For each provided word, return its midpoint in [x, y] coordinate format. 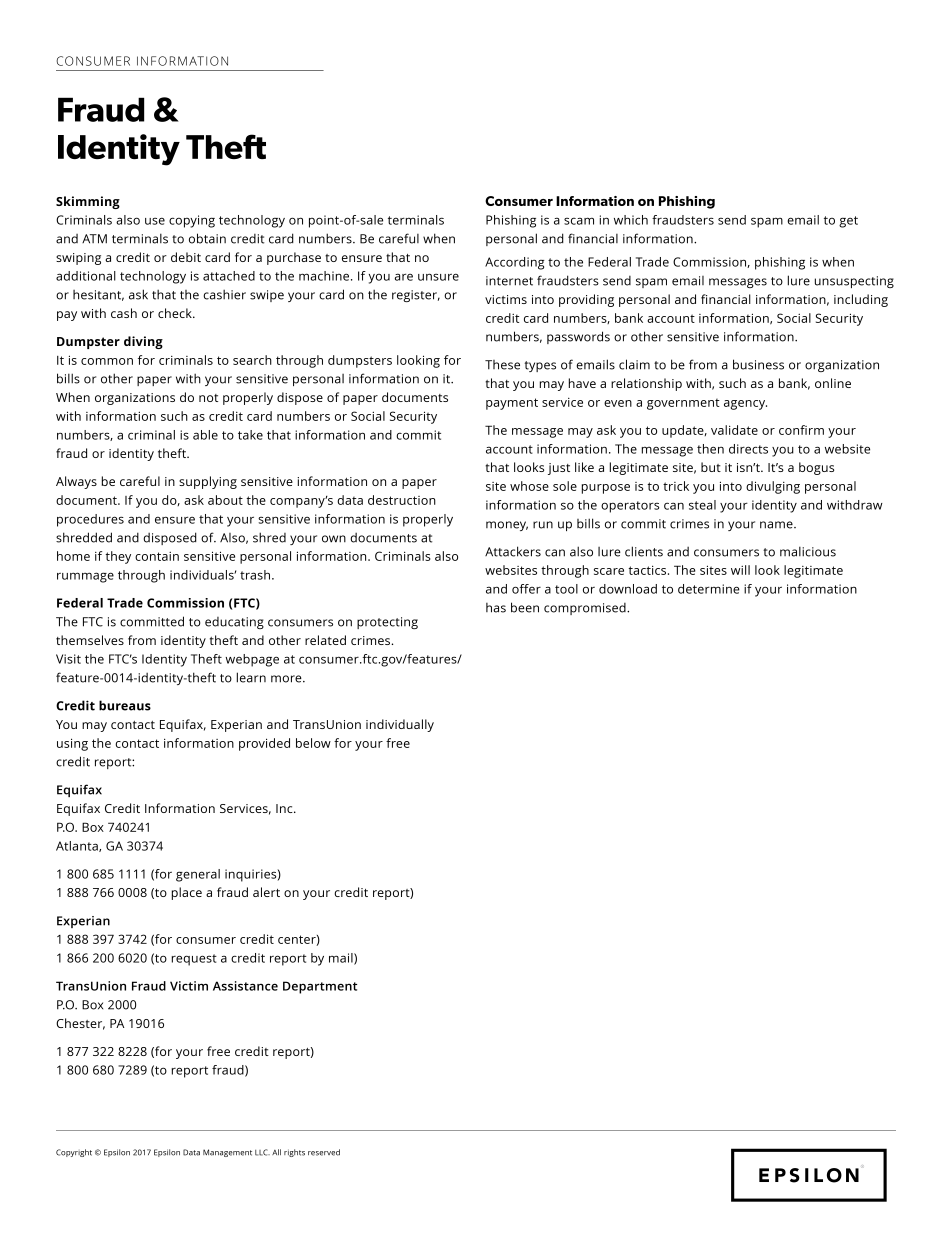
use [155, 221]
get [848, 222]
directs [748, 449]
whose [529, 486]
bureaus [125, 705]
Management [227, 1153]
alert [266, 892]
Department [320, 987]
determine [709, 589]
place [187, 893]
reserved [324, 1152]
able [205, 435]
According [515, 263]
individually [400, 725]
